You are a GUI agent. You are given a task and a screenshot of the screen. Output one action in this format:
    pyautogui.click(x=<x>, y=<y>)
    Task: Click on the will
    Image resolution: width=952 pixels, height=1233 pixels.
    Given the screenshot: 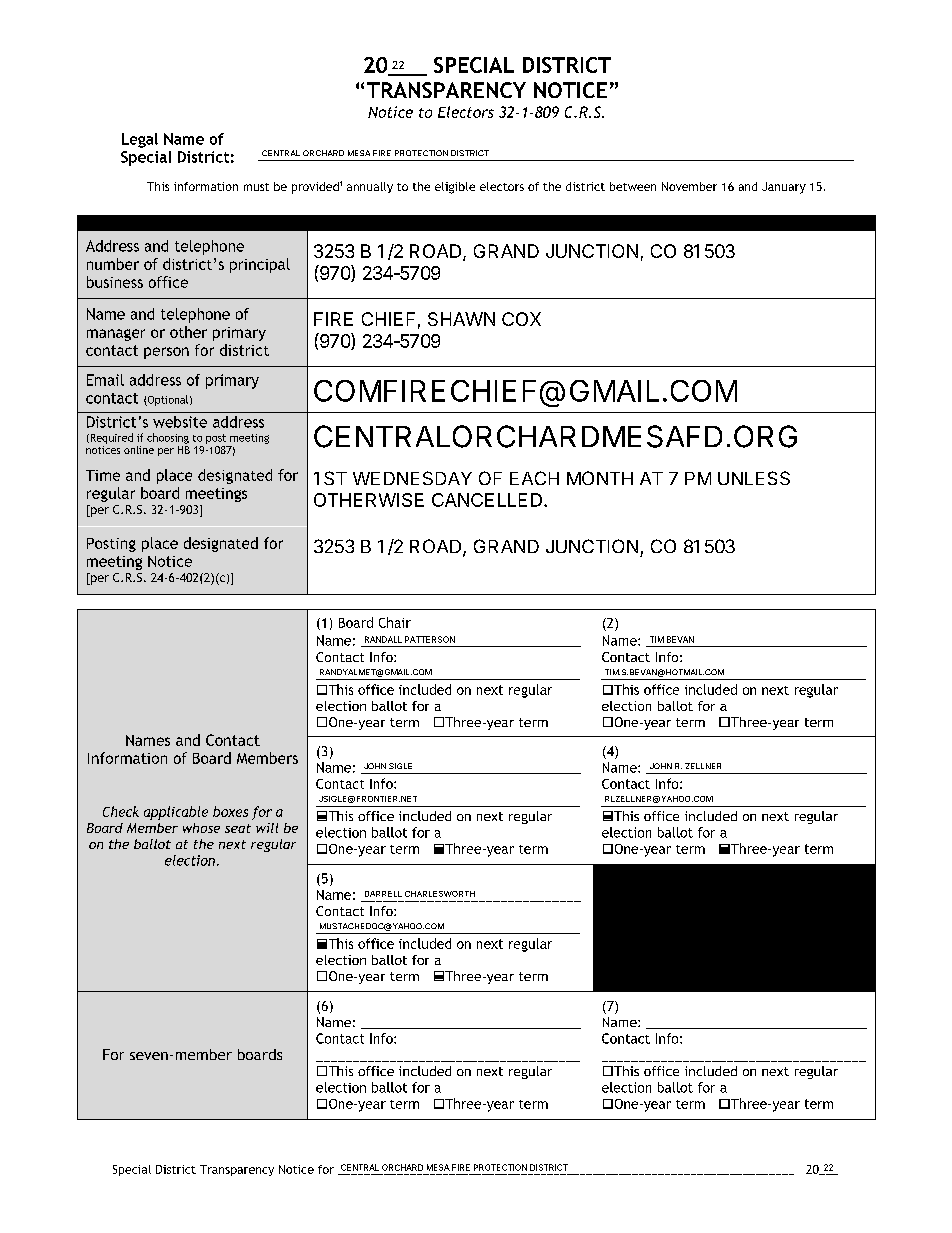 What is the action you would take?
    pyautogui.click(x=267, y=828)
